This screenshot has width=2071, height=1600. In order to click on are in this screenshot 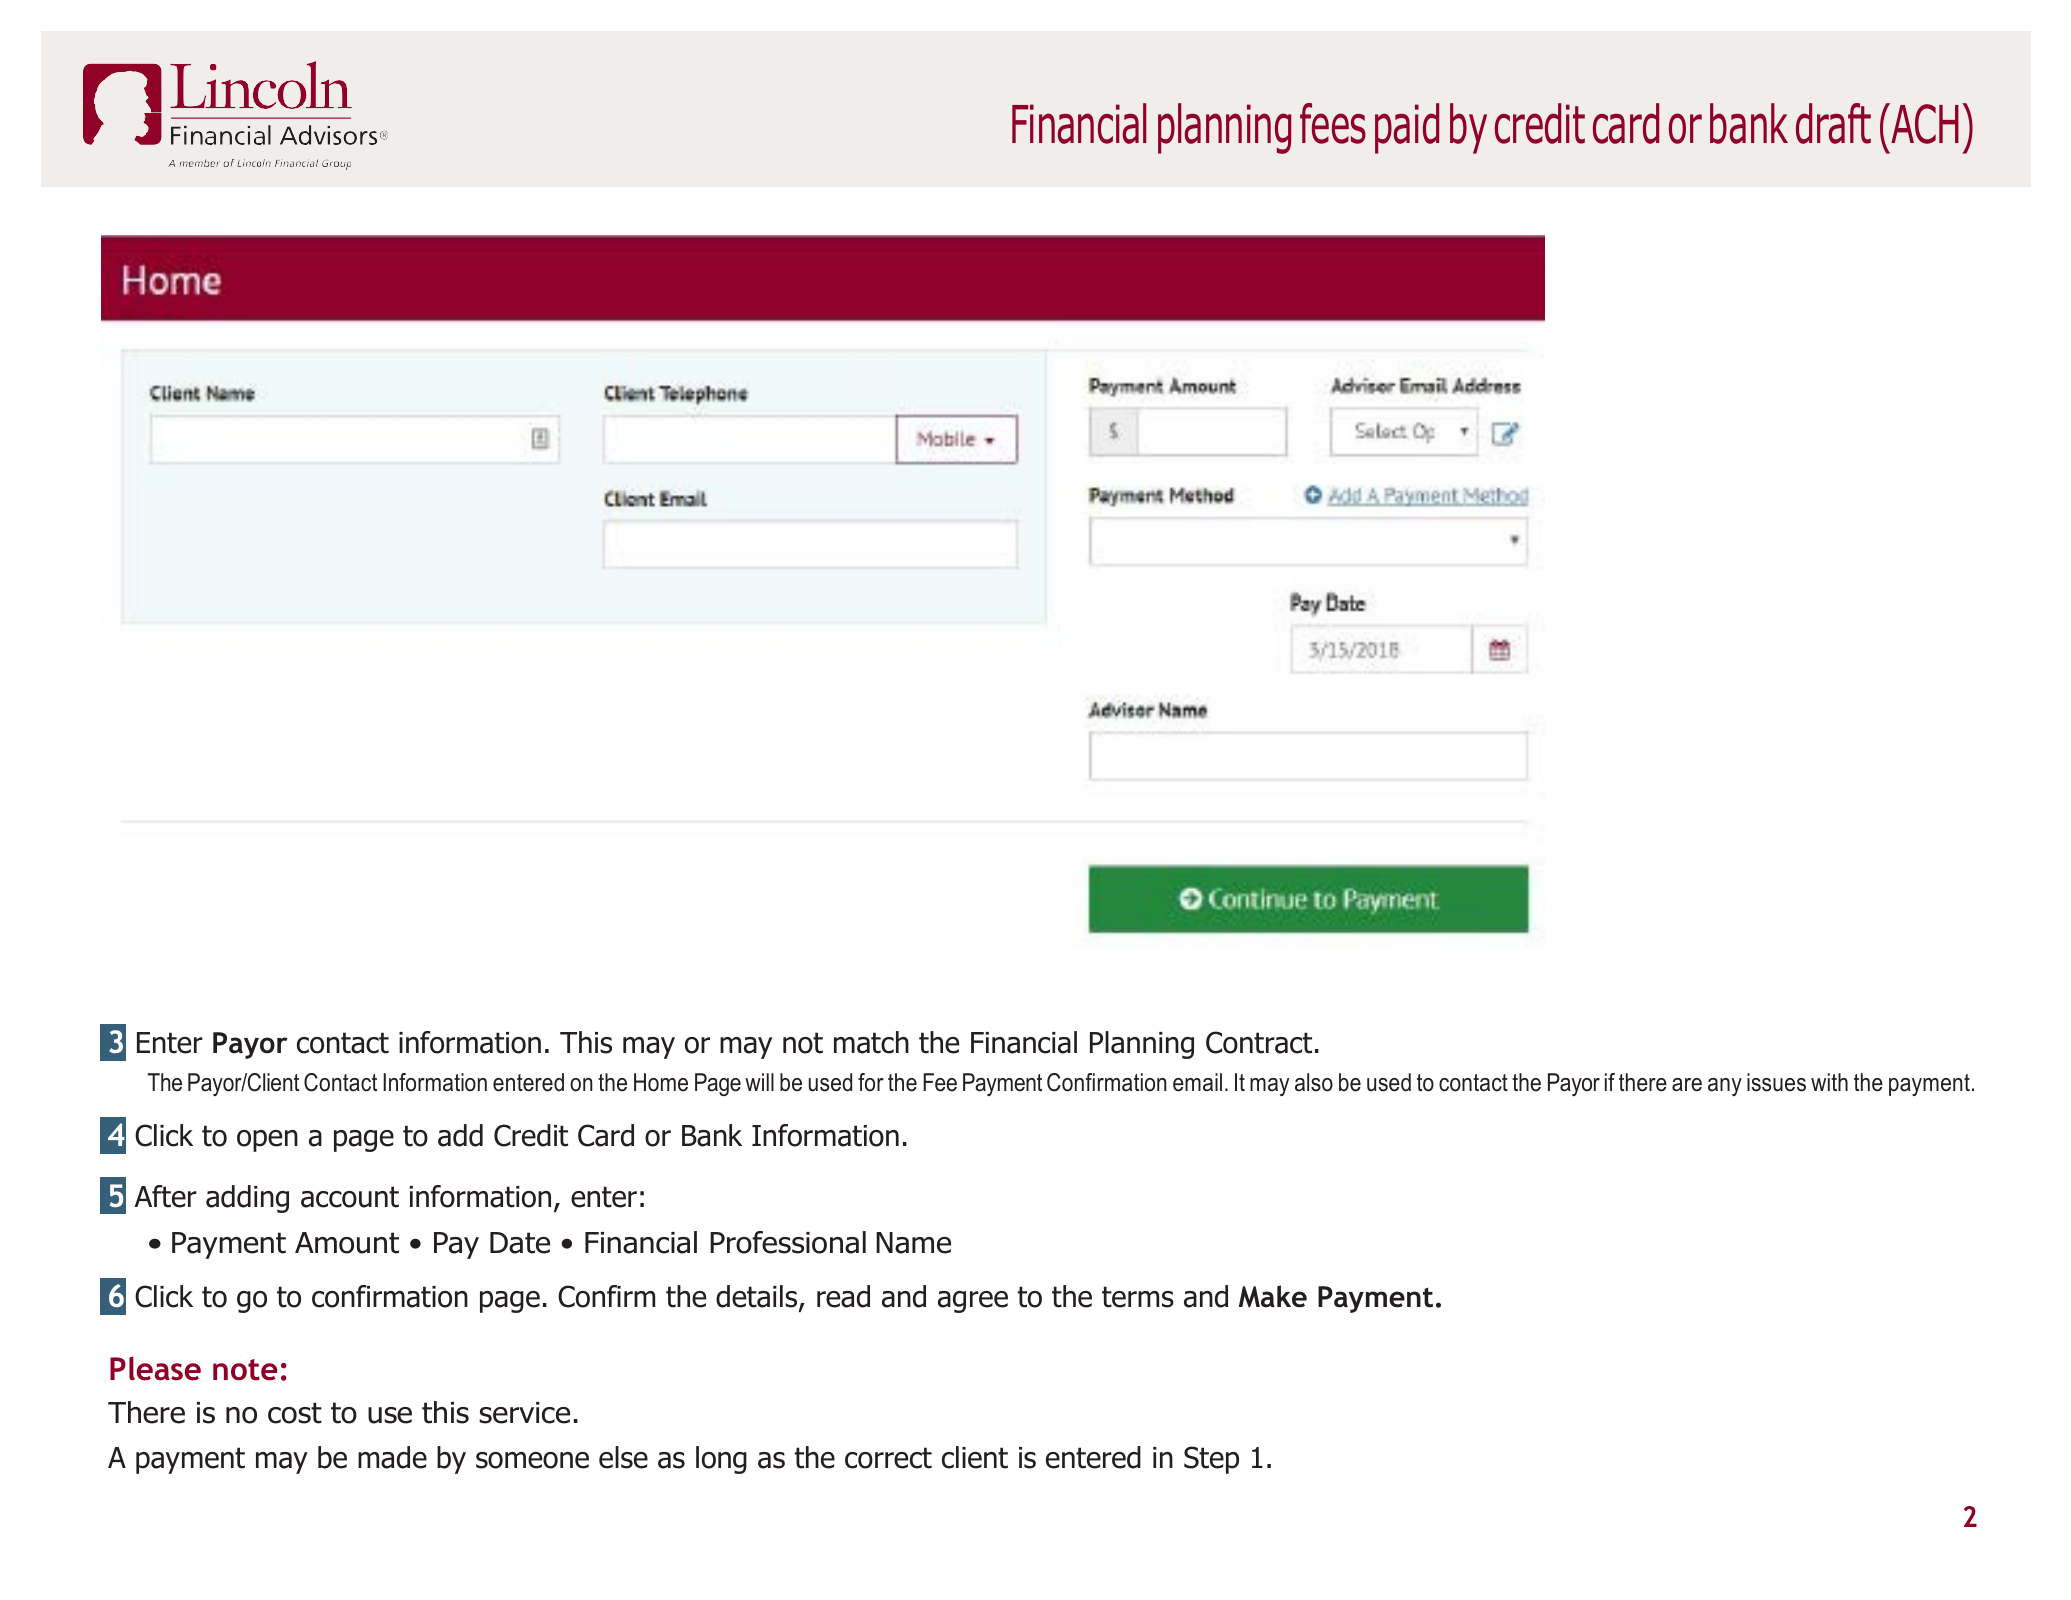, I will do `click(1687, 1085)`.
